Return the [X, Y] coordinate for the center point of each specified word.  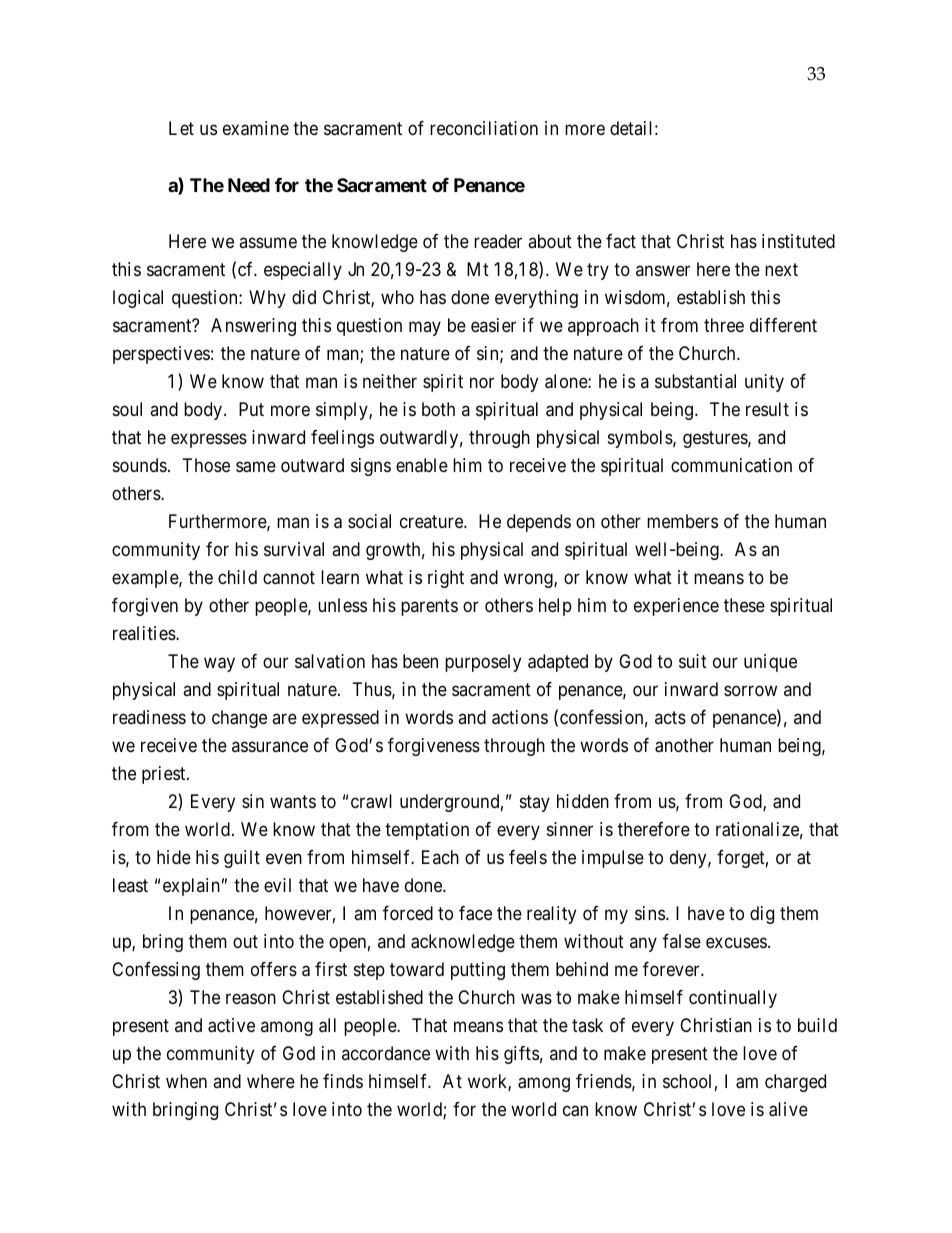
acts [670, 717]
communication [731, 465]
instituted [798, 241]
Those [206, 465]
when [186, 1081]
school [687, 1081]
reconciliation [484, 128]
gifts [521, 1055]
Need [249, 185]
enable [422, 465]
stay [535, 803]
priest [165, 775]
